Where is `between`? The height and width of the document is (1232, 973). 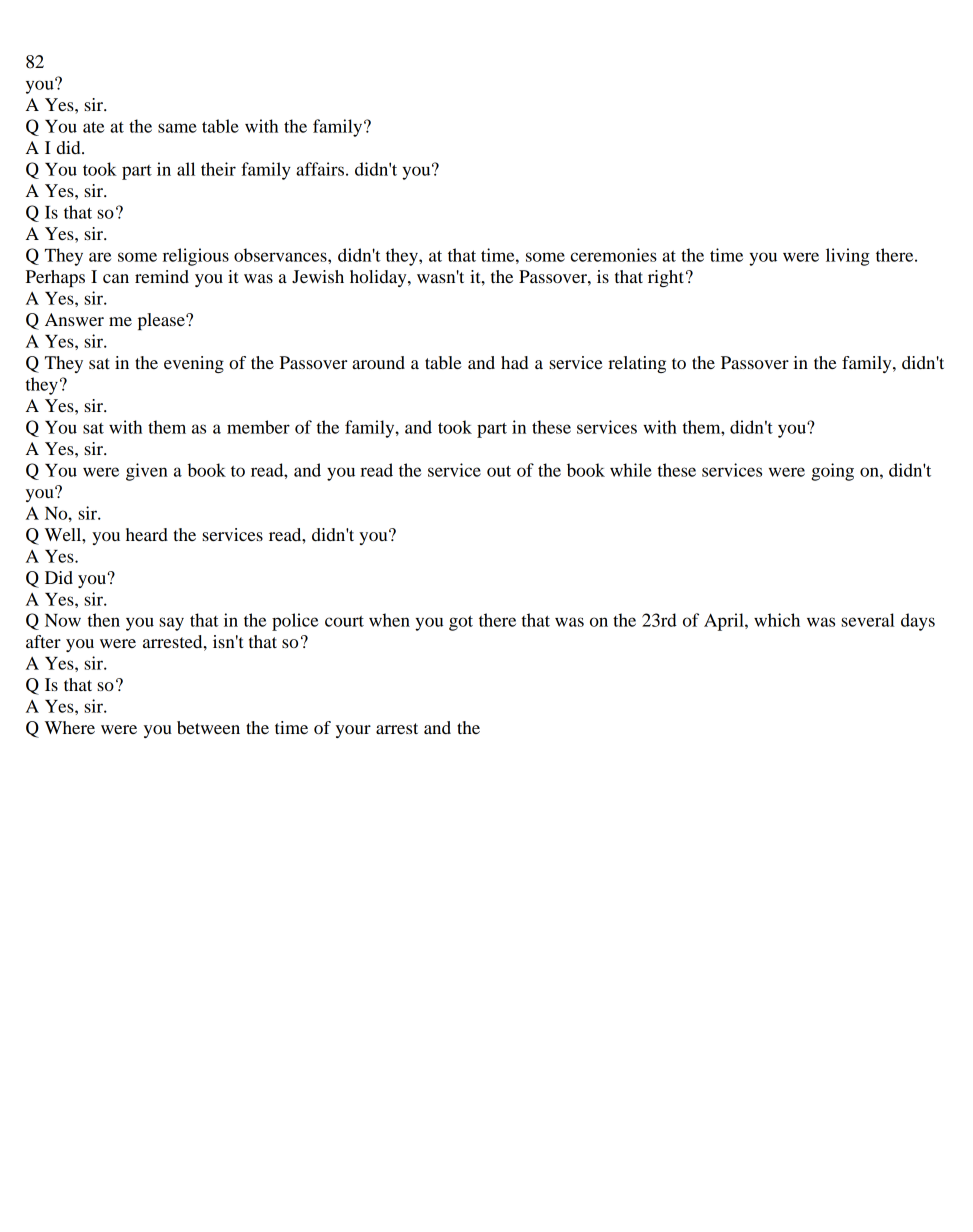
between is located at coordinates (208, 727).
